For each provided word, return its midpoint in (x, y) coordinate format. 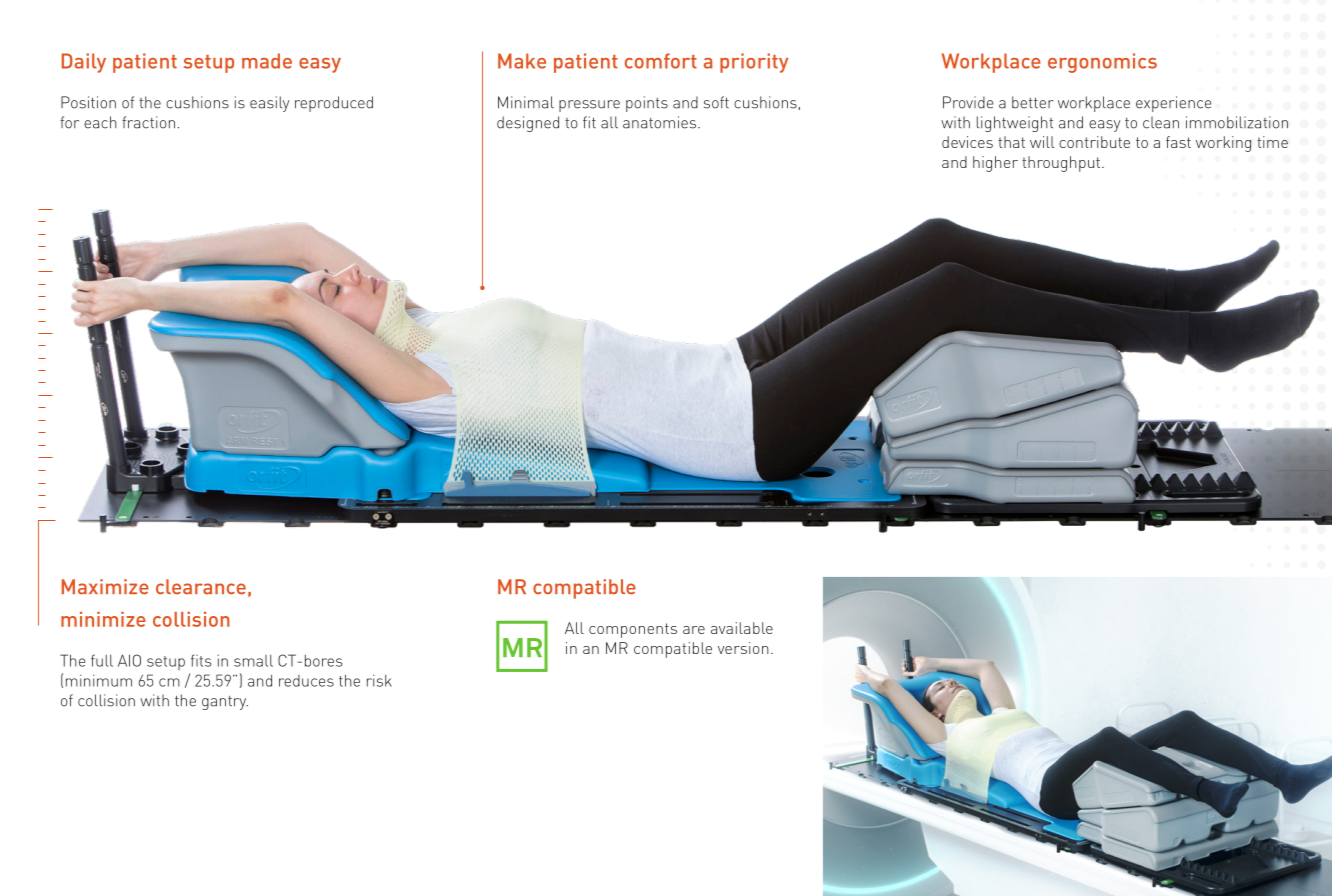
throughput (1062, 164)
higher (995, 164)
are (694, 630)
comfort (661, 61)
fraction (148, 122)
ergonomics (1102, 63)
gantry (225, 703)
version (743, 648)
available (742, 628)
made (267, 61)
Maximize (105, 587)
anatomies (661, 122)
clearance (201, 587)
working (1223, 144)
